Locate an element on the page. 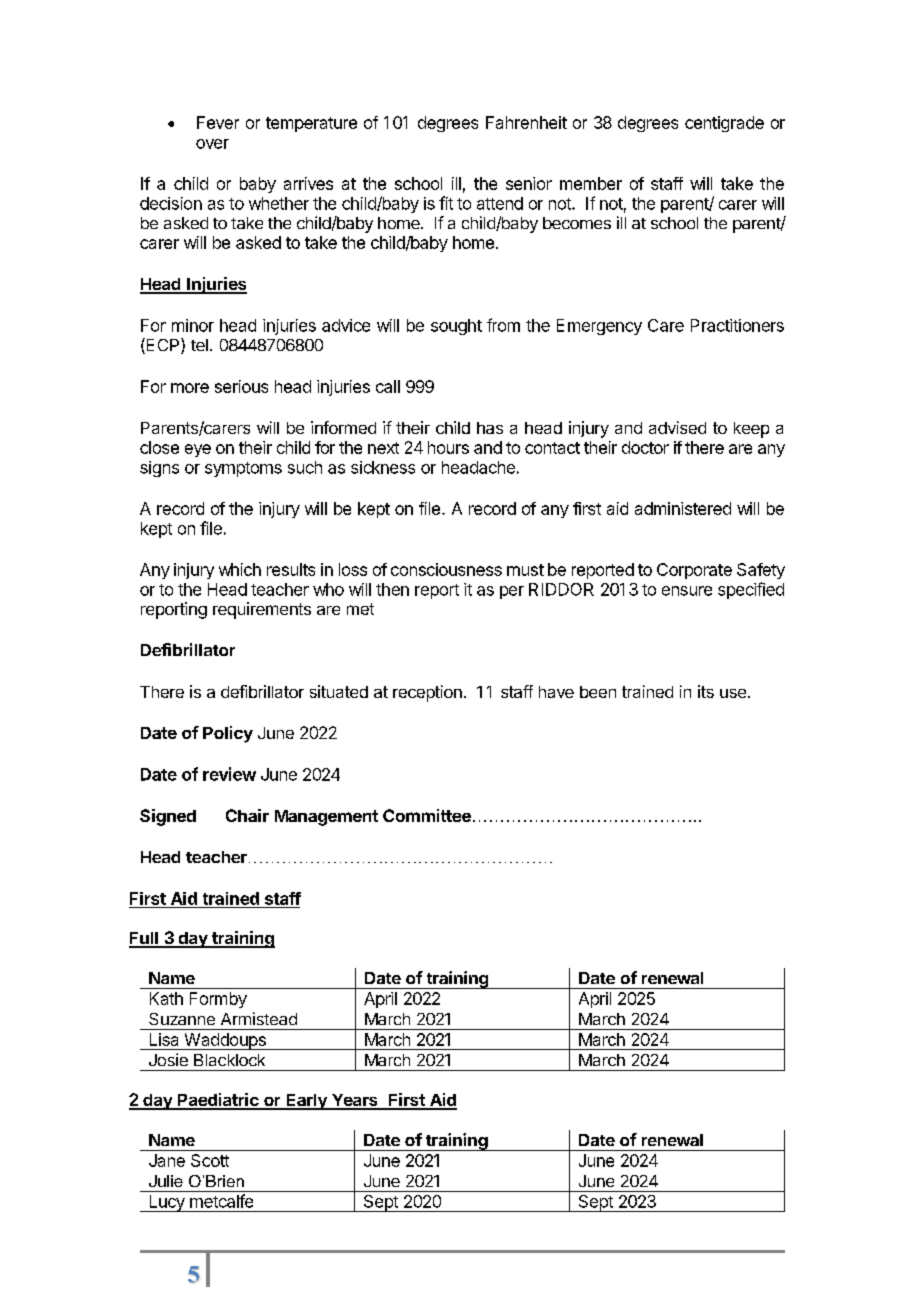 This document has height=1308, width=924. over is located at coordinates (212, 144).
